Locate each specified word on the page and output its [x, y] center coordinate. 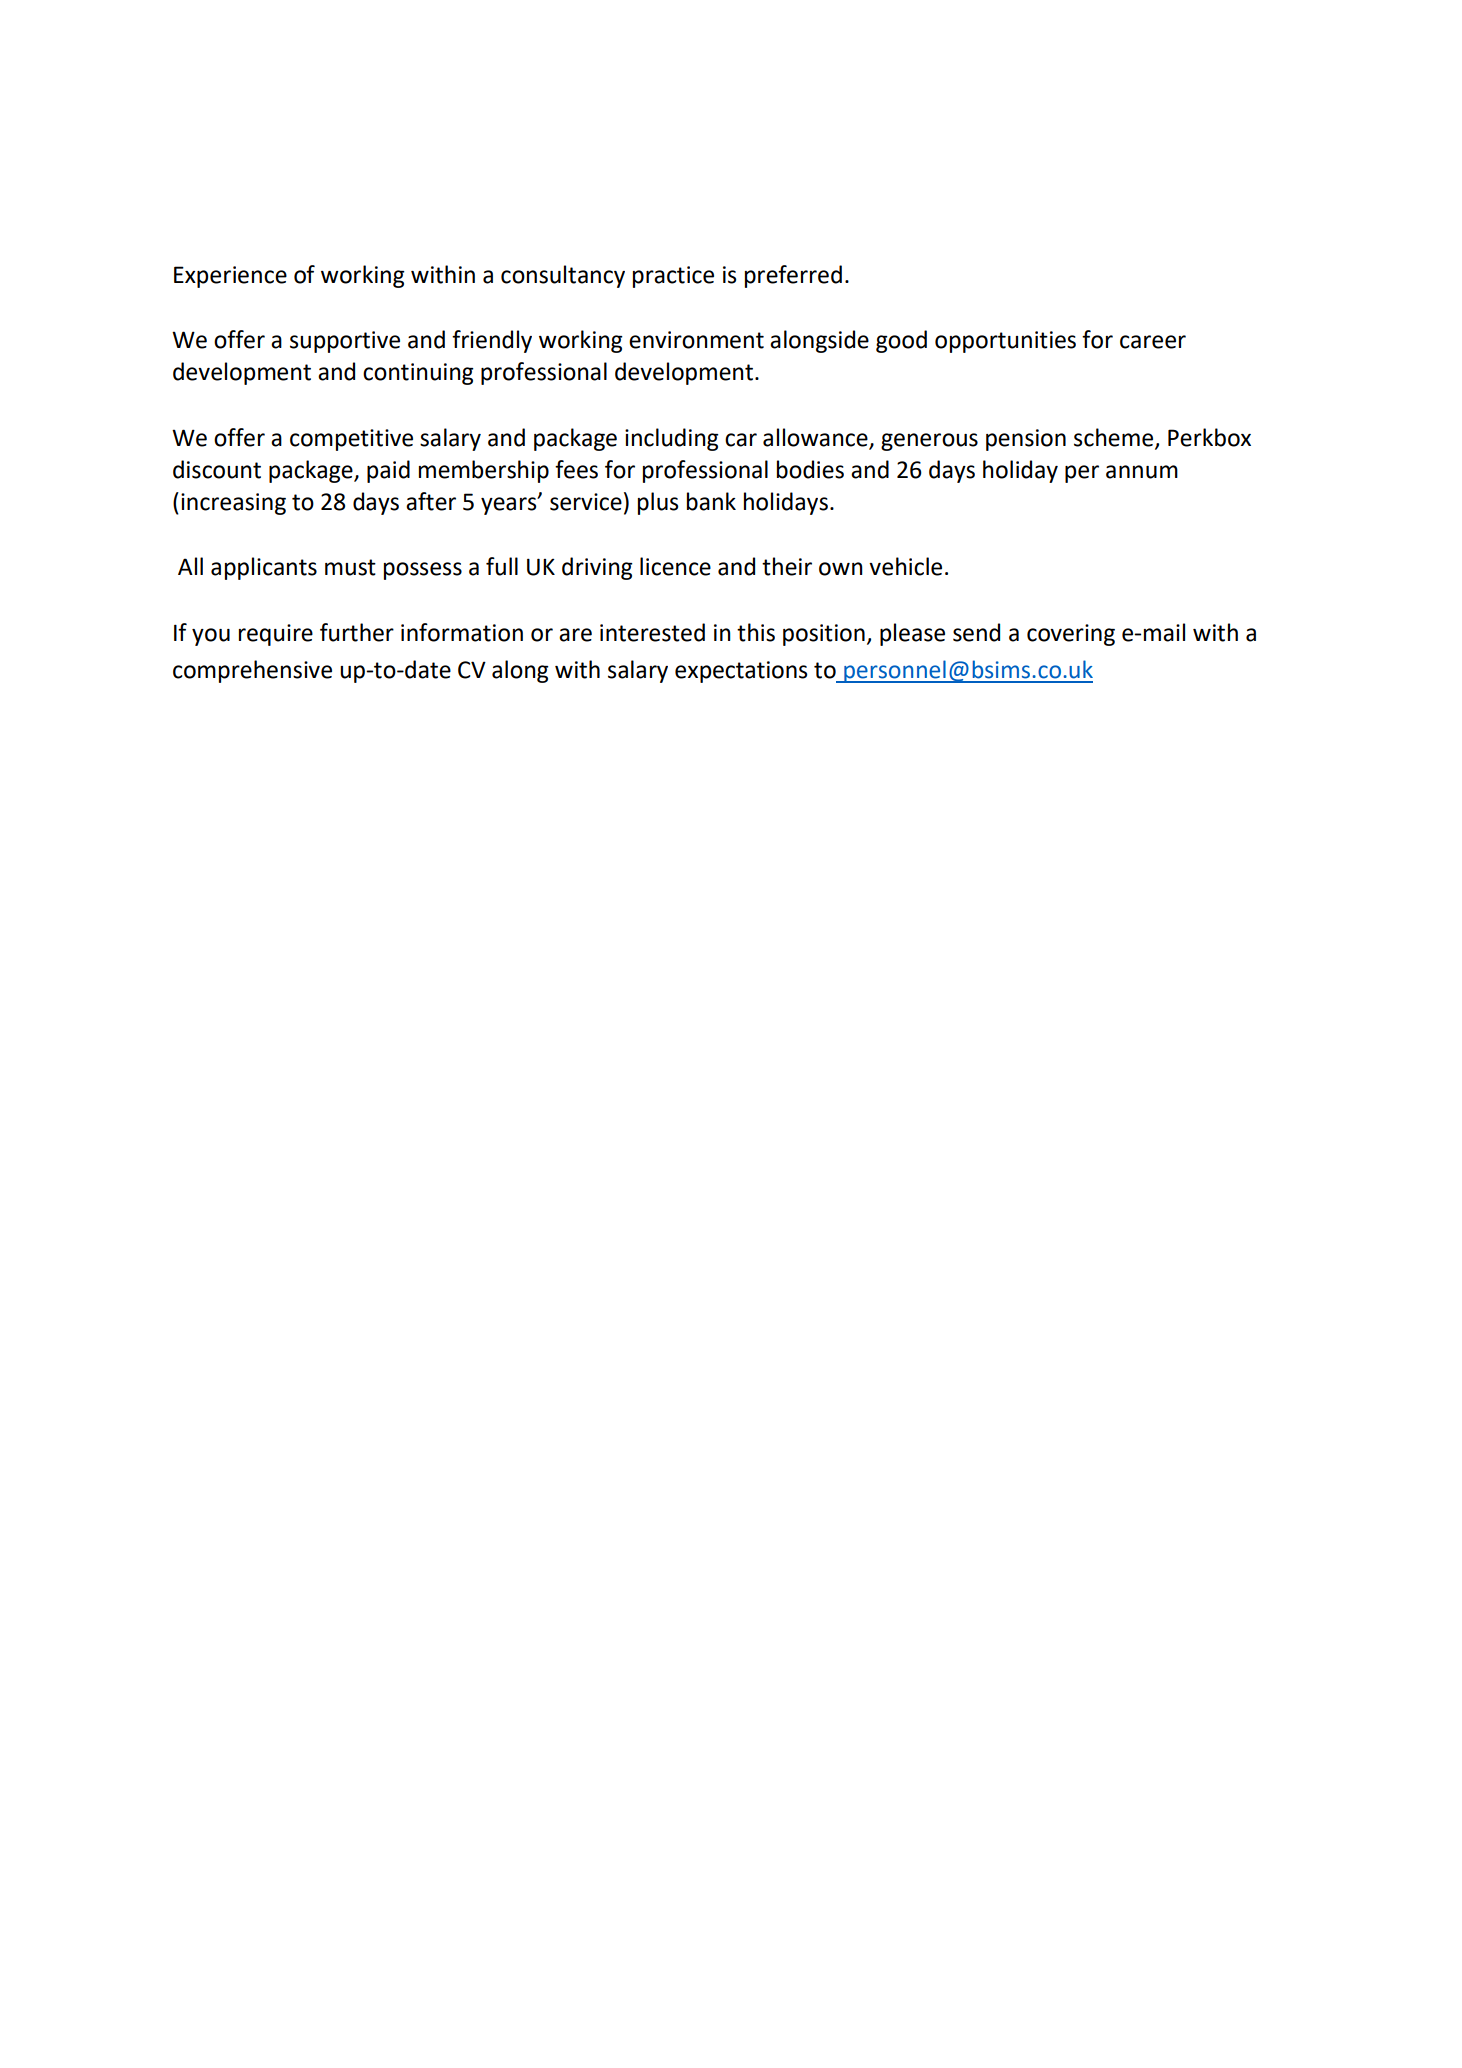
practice [673, 277]
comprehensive [252, 671]
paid [388, 471]
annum [1142, 472]
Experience [230, 277]
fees [576, 469]
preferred [793, 276]
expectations [741, 672]
